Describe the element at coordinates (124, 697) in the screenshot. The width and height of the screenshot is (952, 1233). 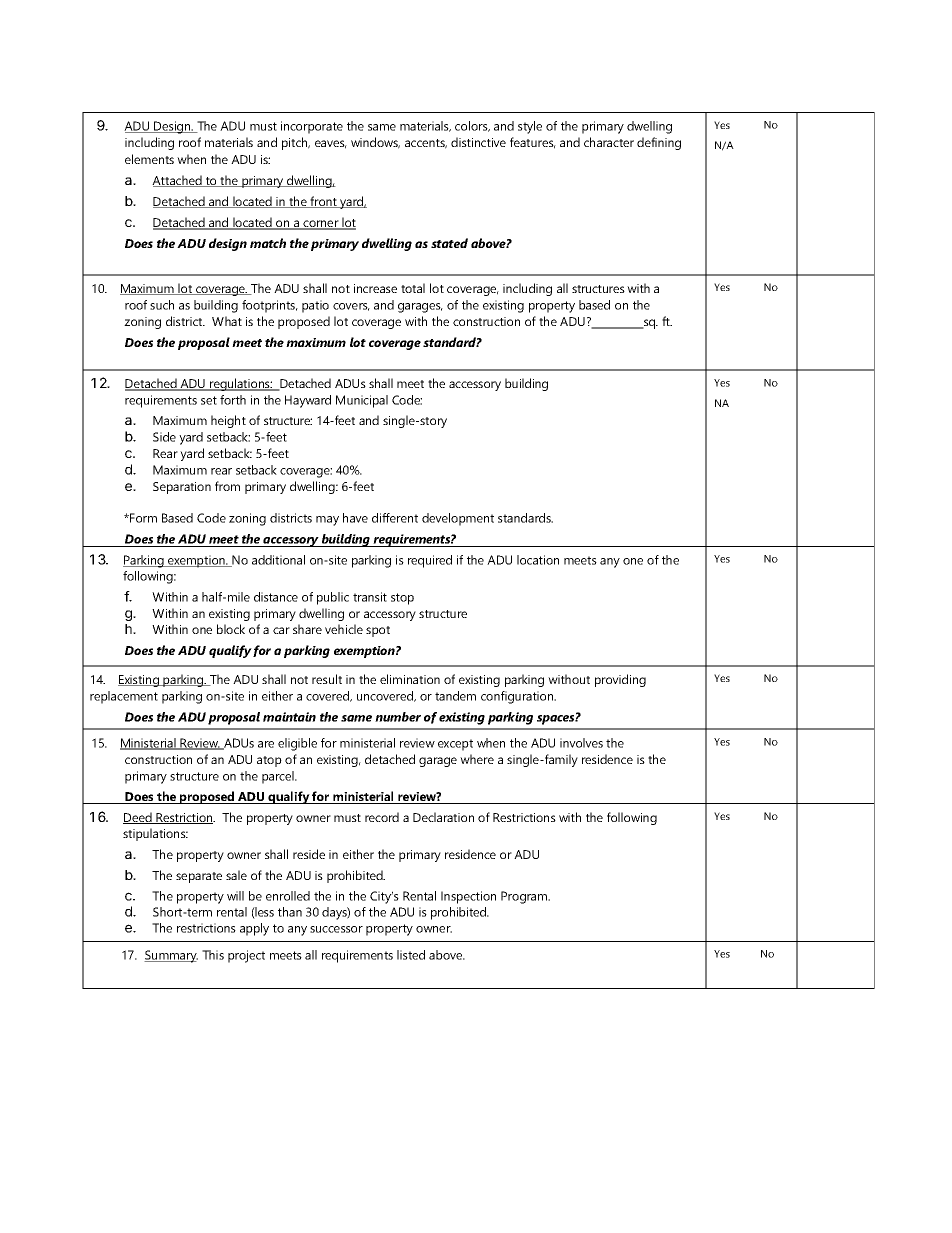
I see `replacement` at that location.
